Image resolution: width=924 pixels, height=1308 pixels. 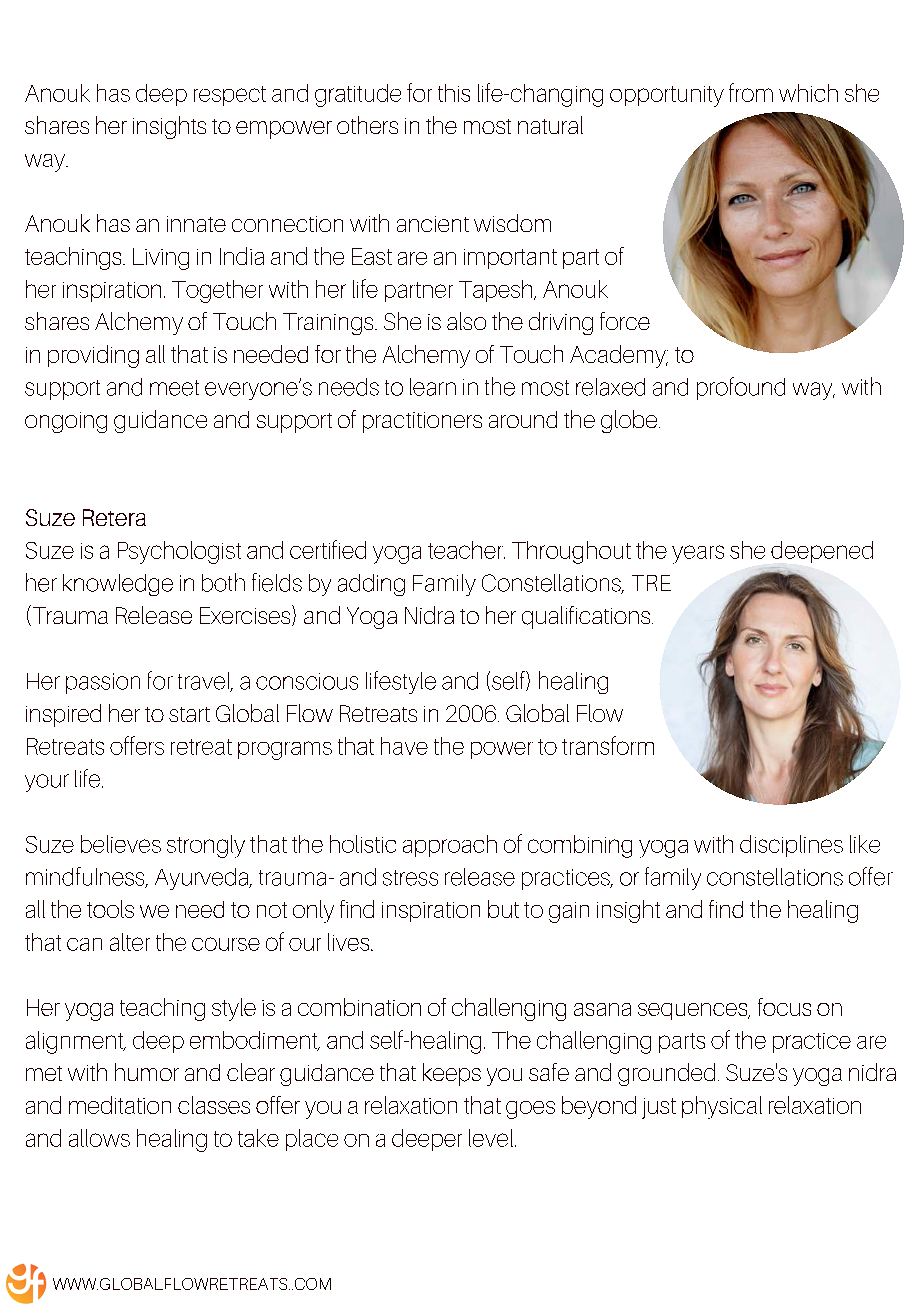 What do you see at coordinates (452, 1074) in the screenshot?
I see `keeps` at bounding box center [452, 1074].
